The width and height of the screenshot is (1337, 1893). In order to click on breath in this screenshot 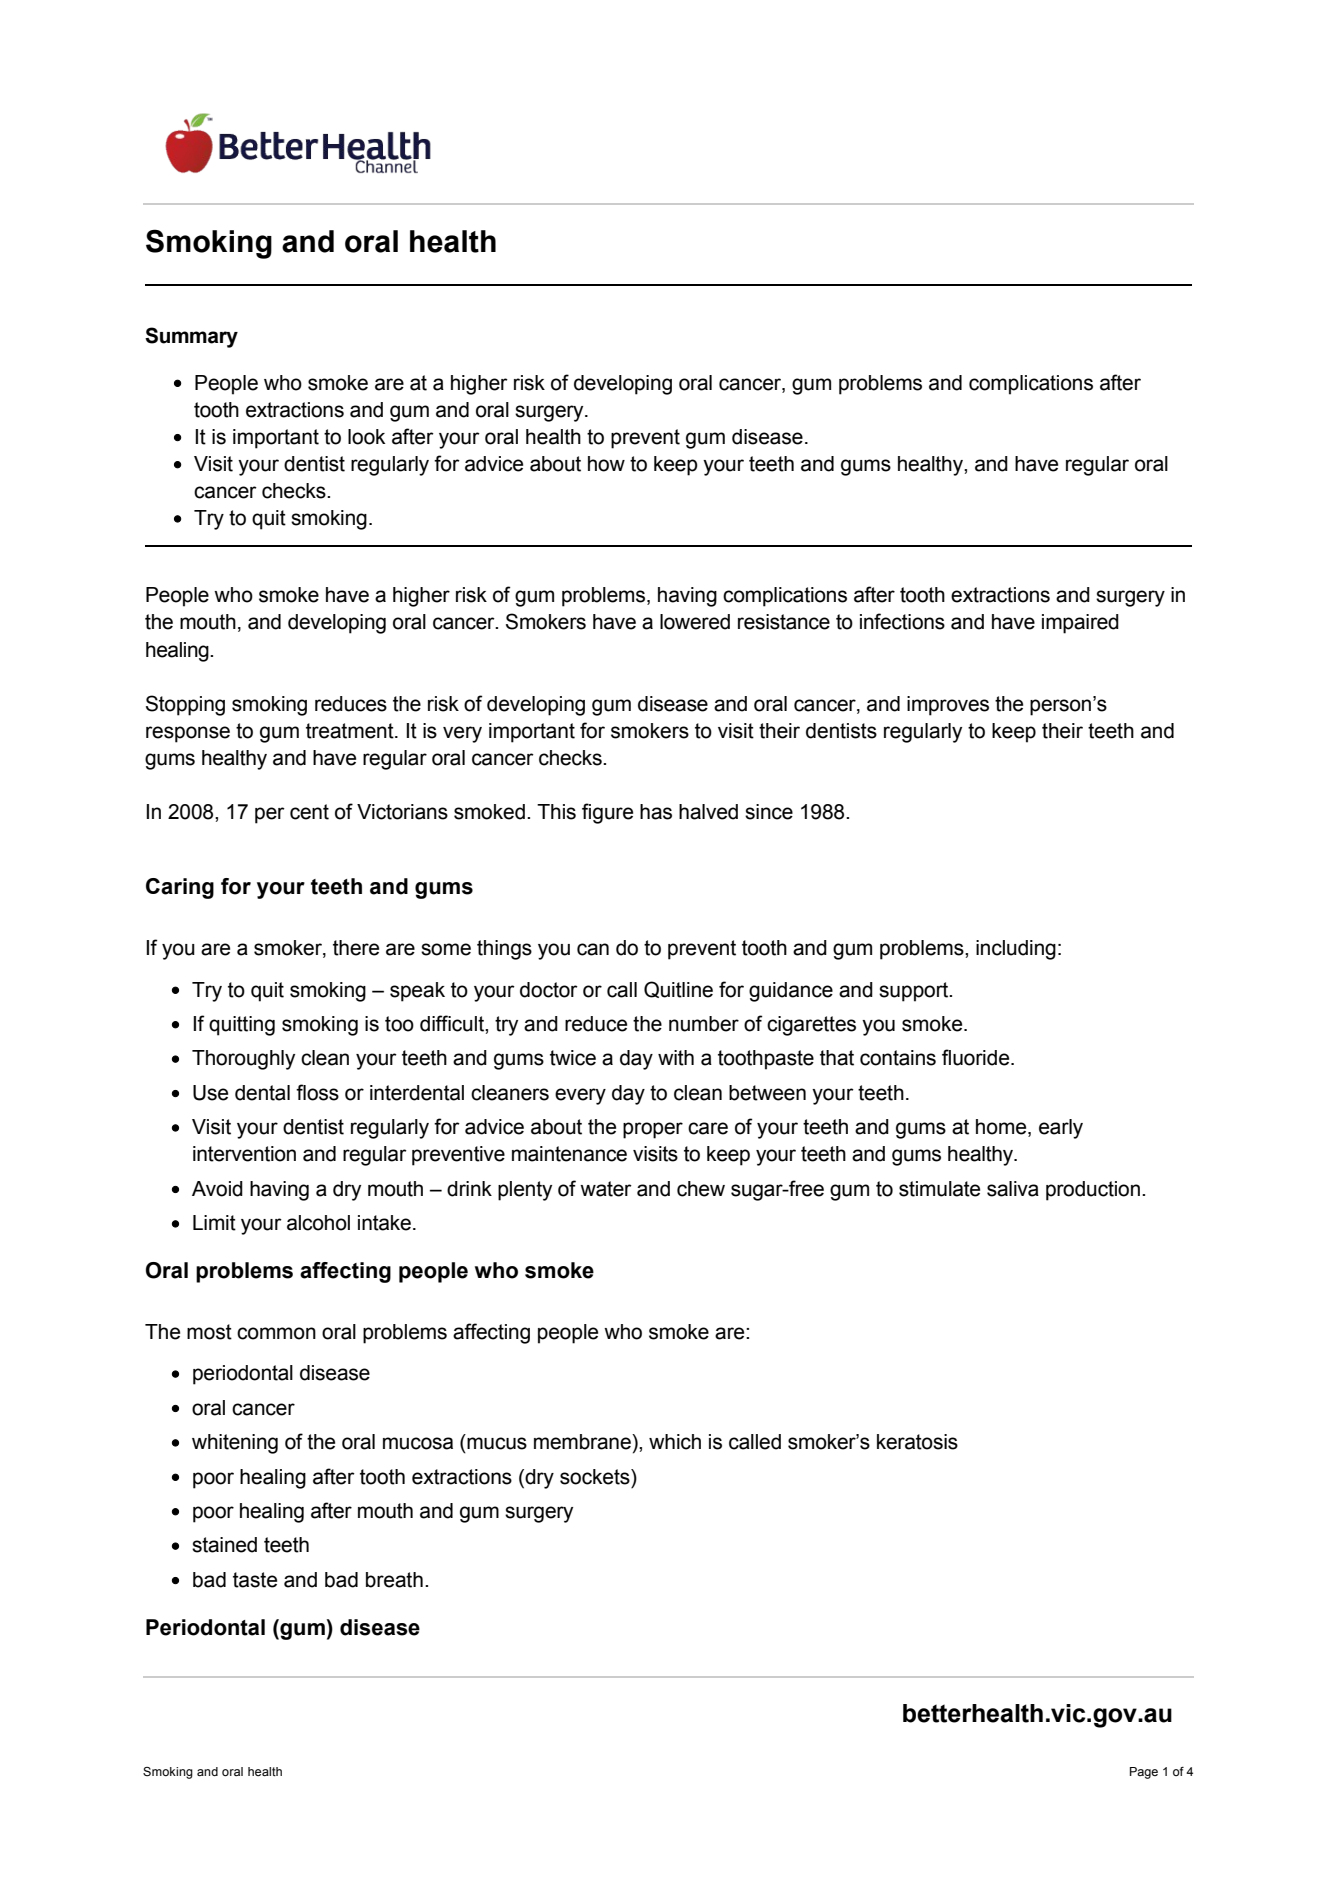, I will do `click(394, 1580)`.
